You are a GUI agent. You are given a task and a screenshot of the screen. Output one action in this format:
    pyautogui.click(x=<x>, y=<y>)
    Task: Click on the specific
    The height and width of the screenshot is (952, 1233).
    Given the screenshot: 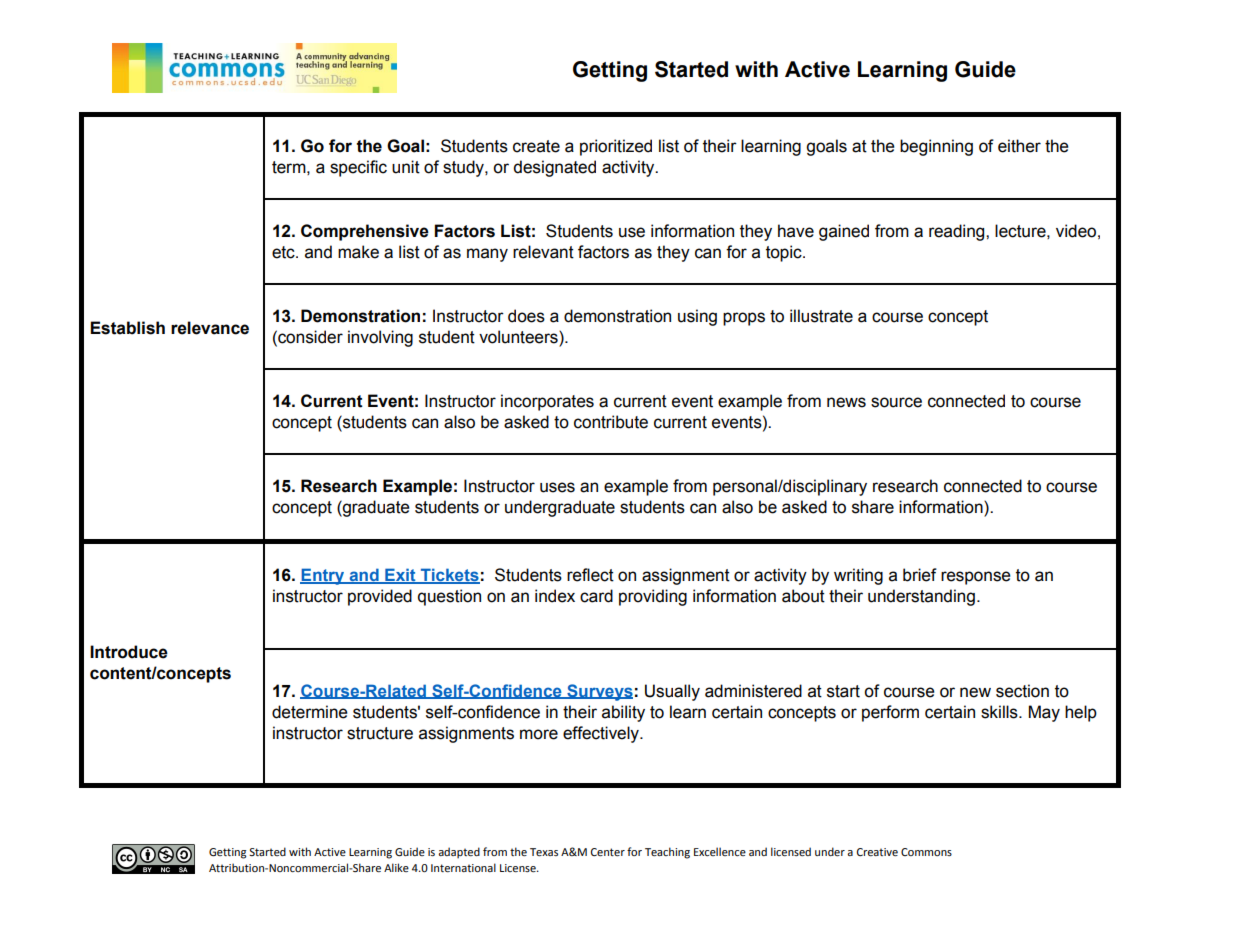 What is the action you would take?
    pyautogui.click(x=358, y=168)
